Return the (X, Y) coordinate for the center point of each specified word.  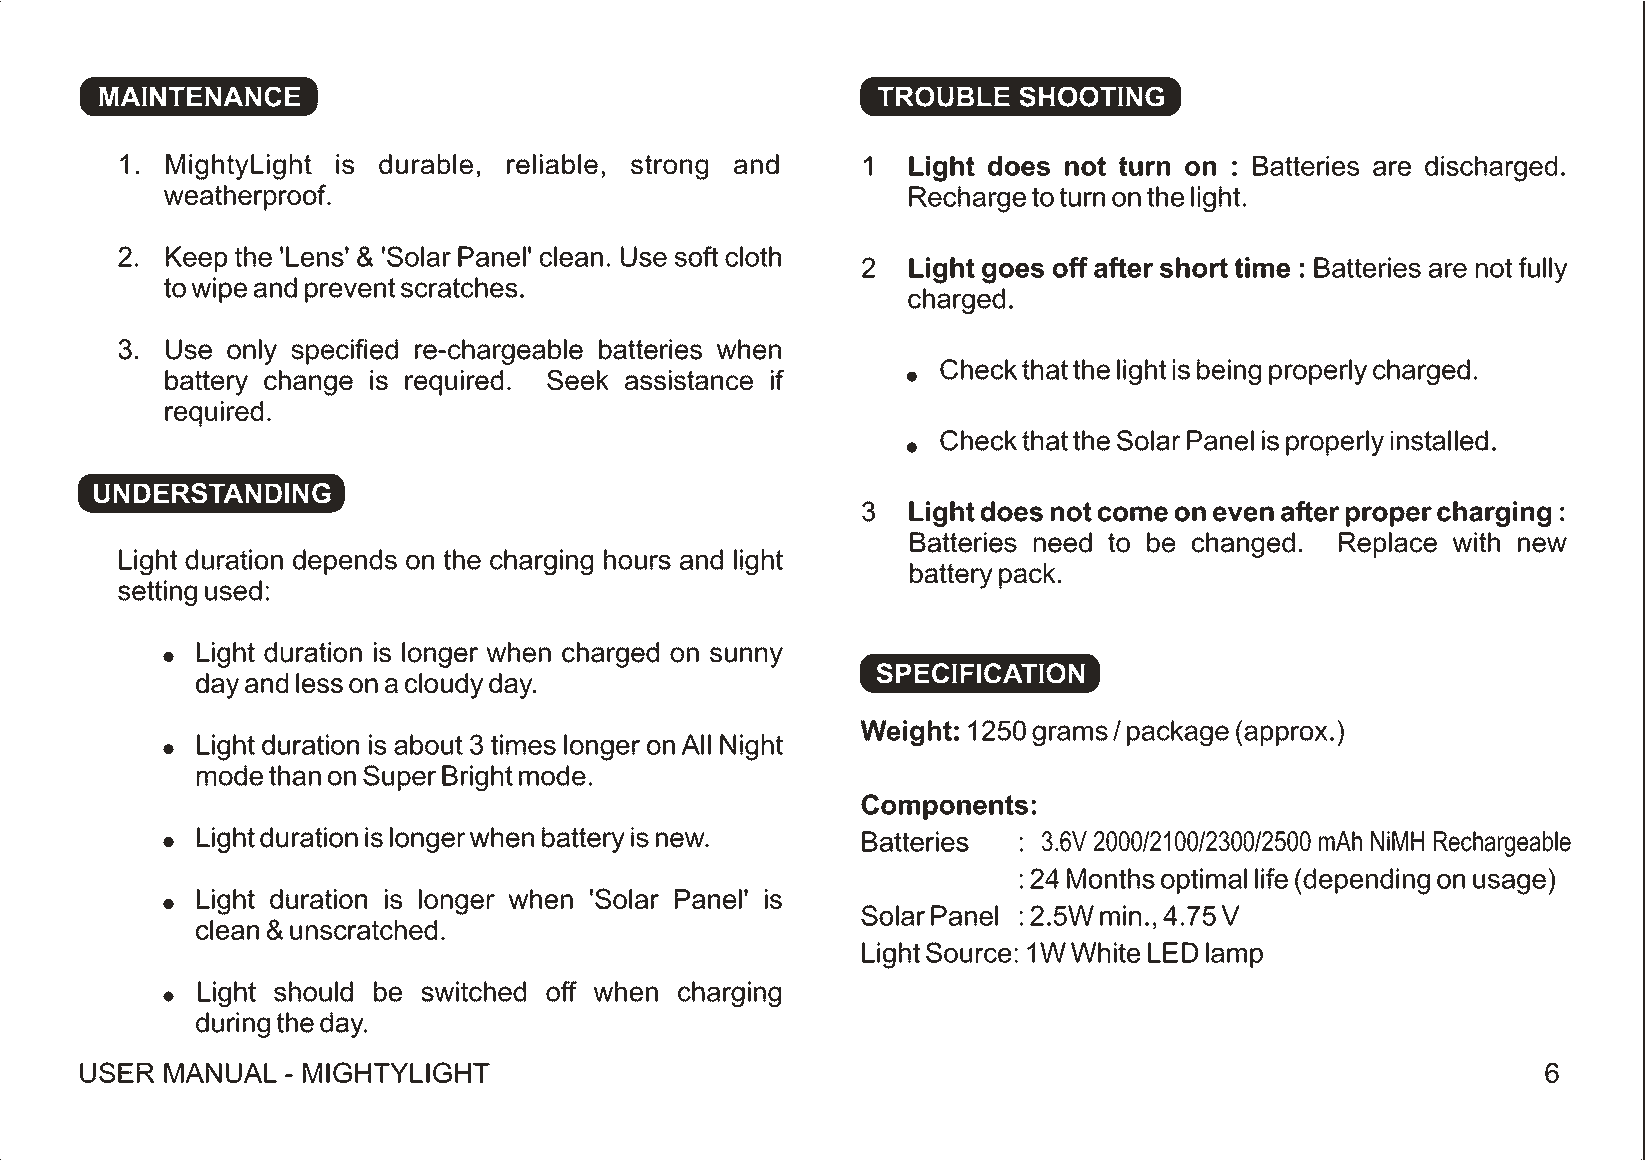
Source (968, 952)
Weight (906, 733)
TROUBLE (944, 96)
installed (1439, 440)
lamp (1234, 955)
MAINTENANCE (199, 96)
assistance (689, 380)
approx (1285, 735)
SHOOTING (1091, 96)
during (233, 1025)
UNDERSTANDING (212, 493)
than (295, 775)
